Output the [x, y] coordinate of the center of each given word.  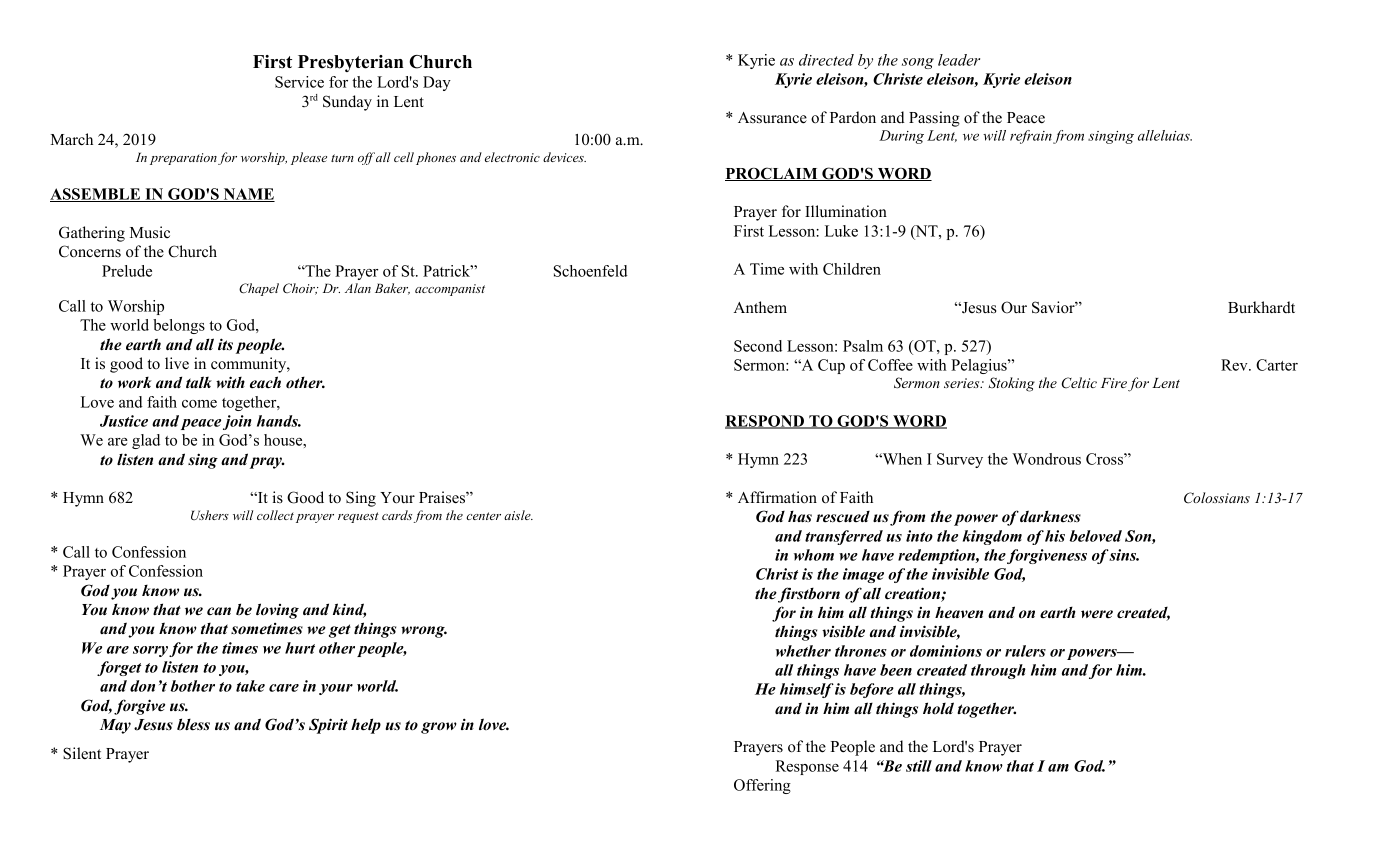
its [225, 344]
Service [299, 82]
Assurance [772, 118]
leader [959, 60]
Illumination [846, 211]
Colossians [1217, 498]
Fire [1114, 383]
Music [150, 232]
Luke [841, 231]
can [219, 611]
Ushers [210, 515]
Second [758, 346]
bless [193, 724]
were [1097, 614]
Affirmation [777, 497]
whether [803, 651]
